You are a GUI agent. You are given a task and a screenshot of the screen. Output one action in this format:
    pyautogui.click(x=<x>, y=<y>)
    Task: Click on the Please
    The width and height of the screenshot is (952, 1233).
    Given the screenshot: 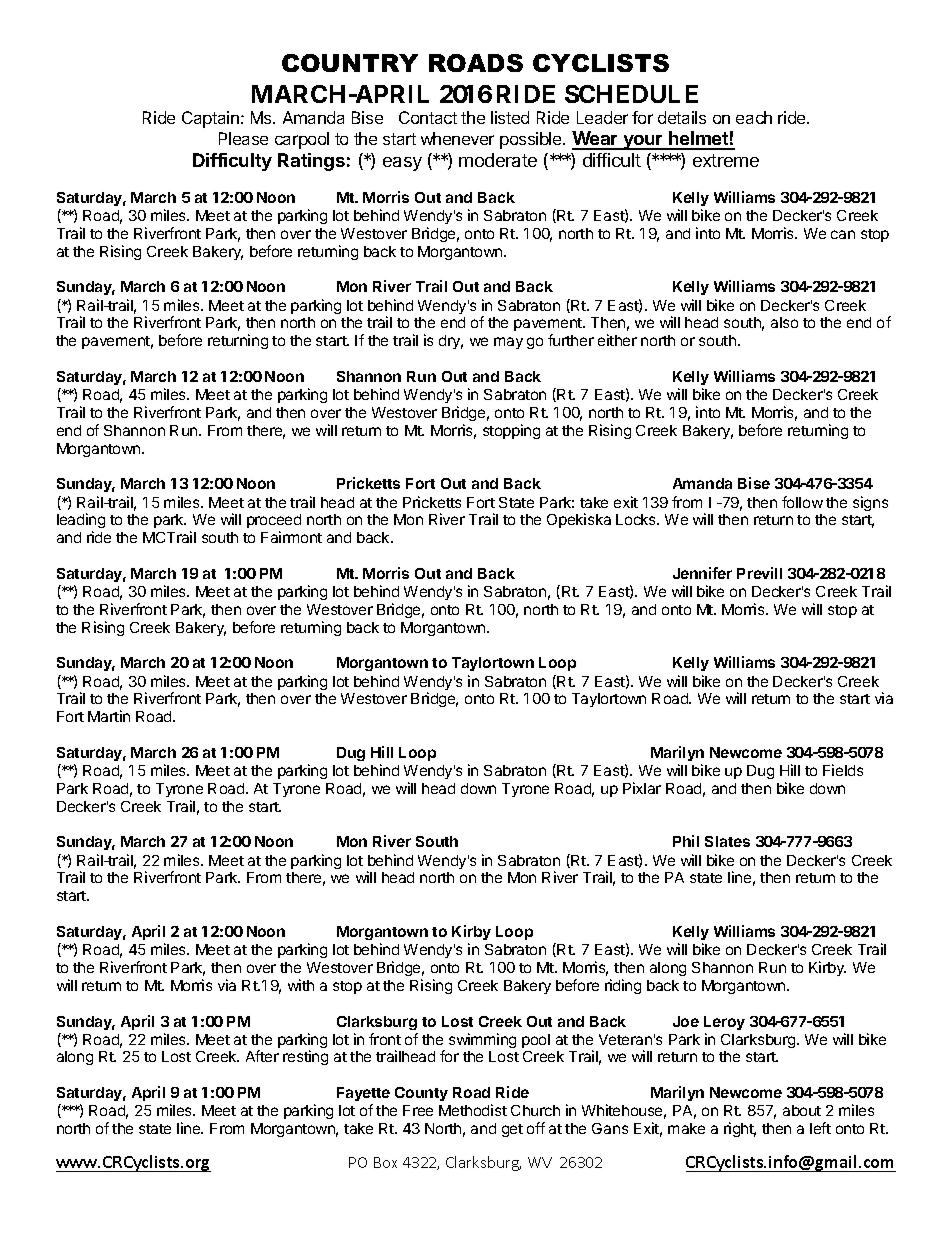 What is the action you would take?
    pyautogui.click(x=243, y=138)
